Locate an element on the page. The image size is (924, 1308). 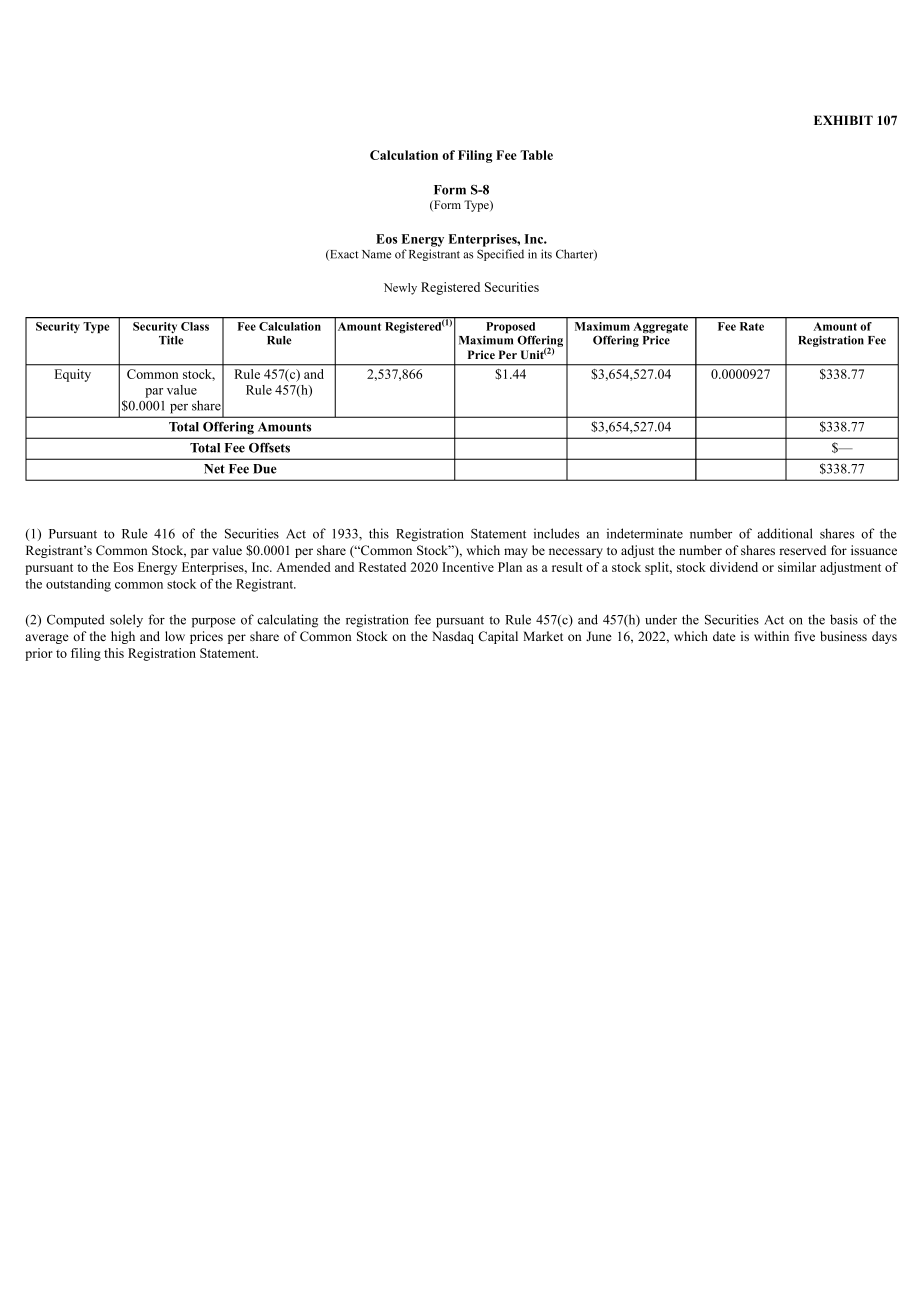
Table is located at coordinates (536, 155).
